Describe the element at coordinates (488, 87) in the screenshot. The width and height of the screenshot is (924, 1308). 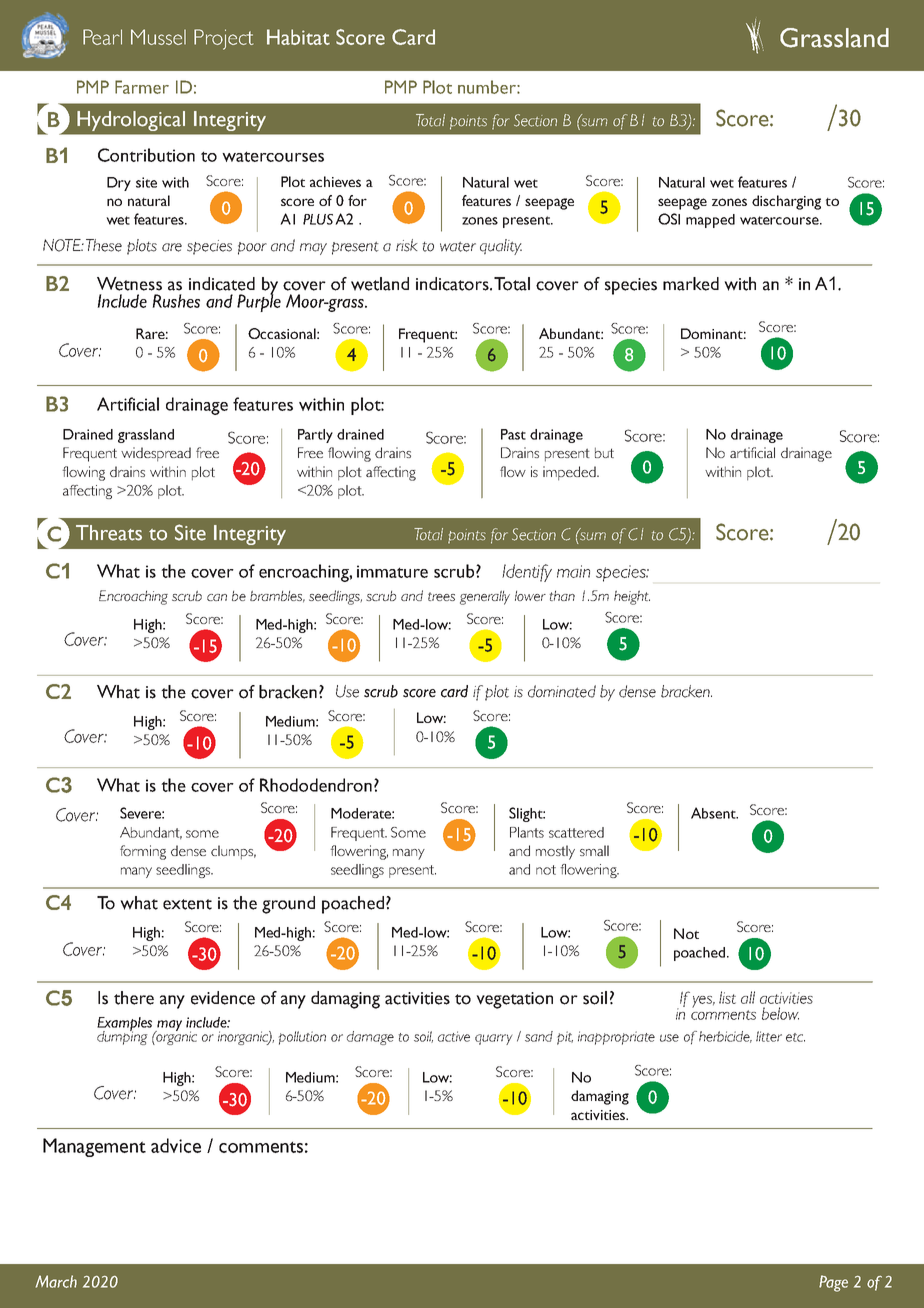
I see `number` at that location.
